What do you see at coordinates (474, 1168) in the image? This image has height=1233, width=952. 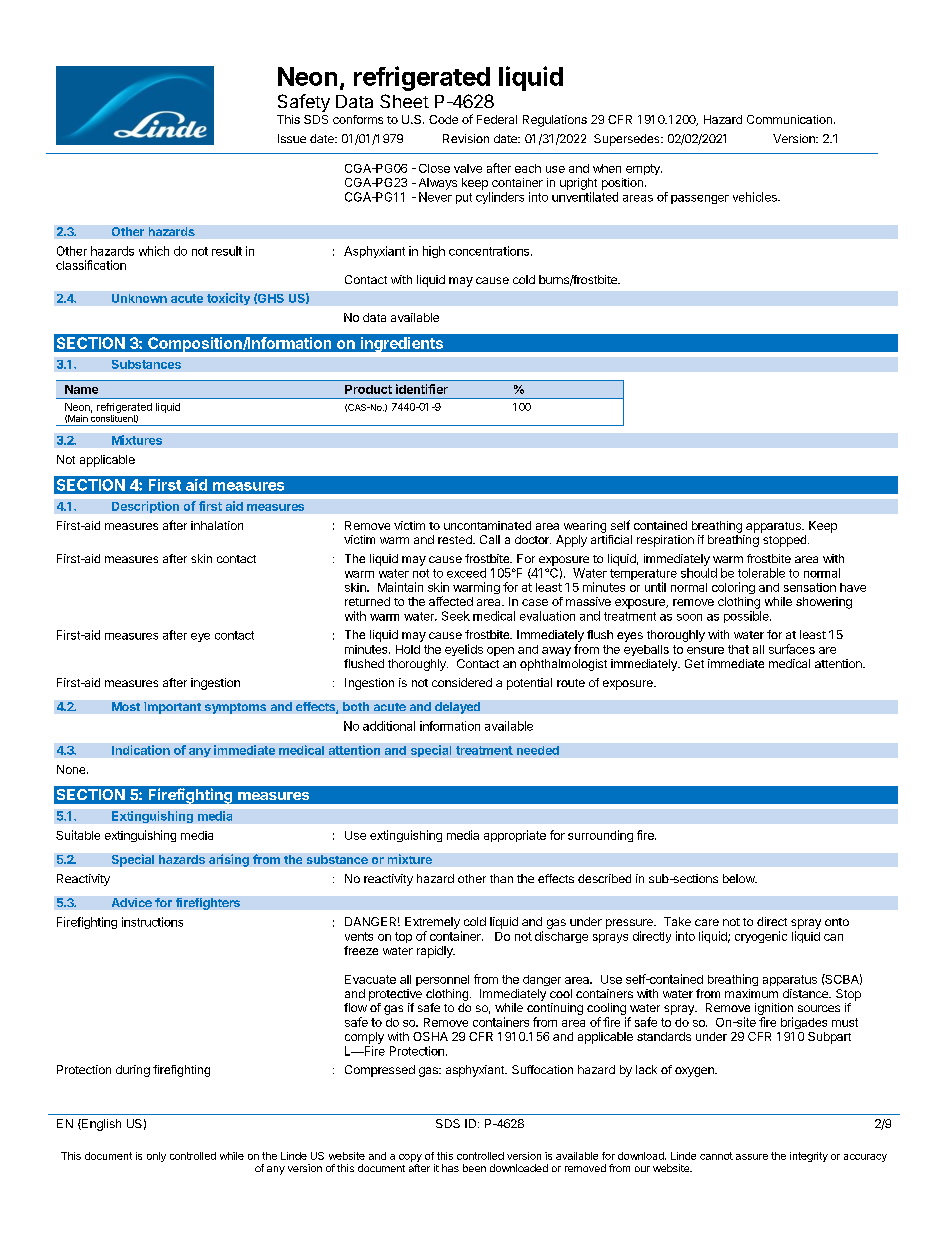 I see `been` at bounding box center [474, 1168].
